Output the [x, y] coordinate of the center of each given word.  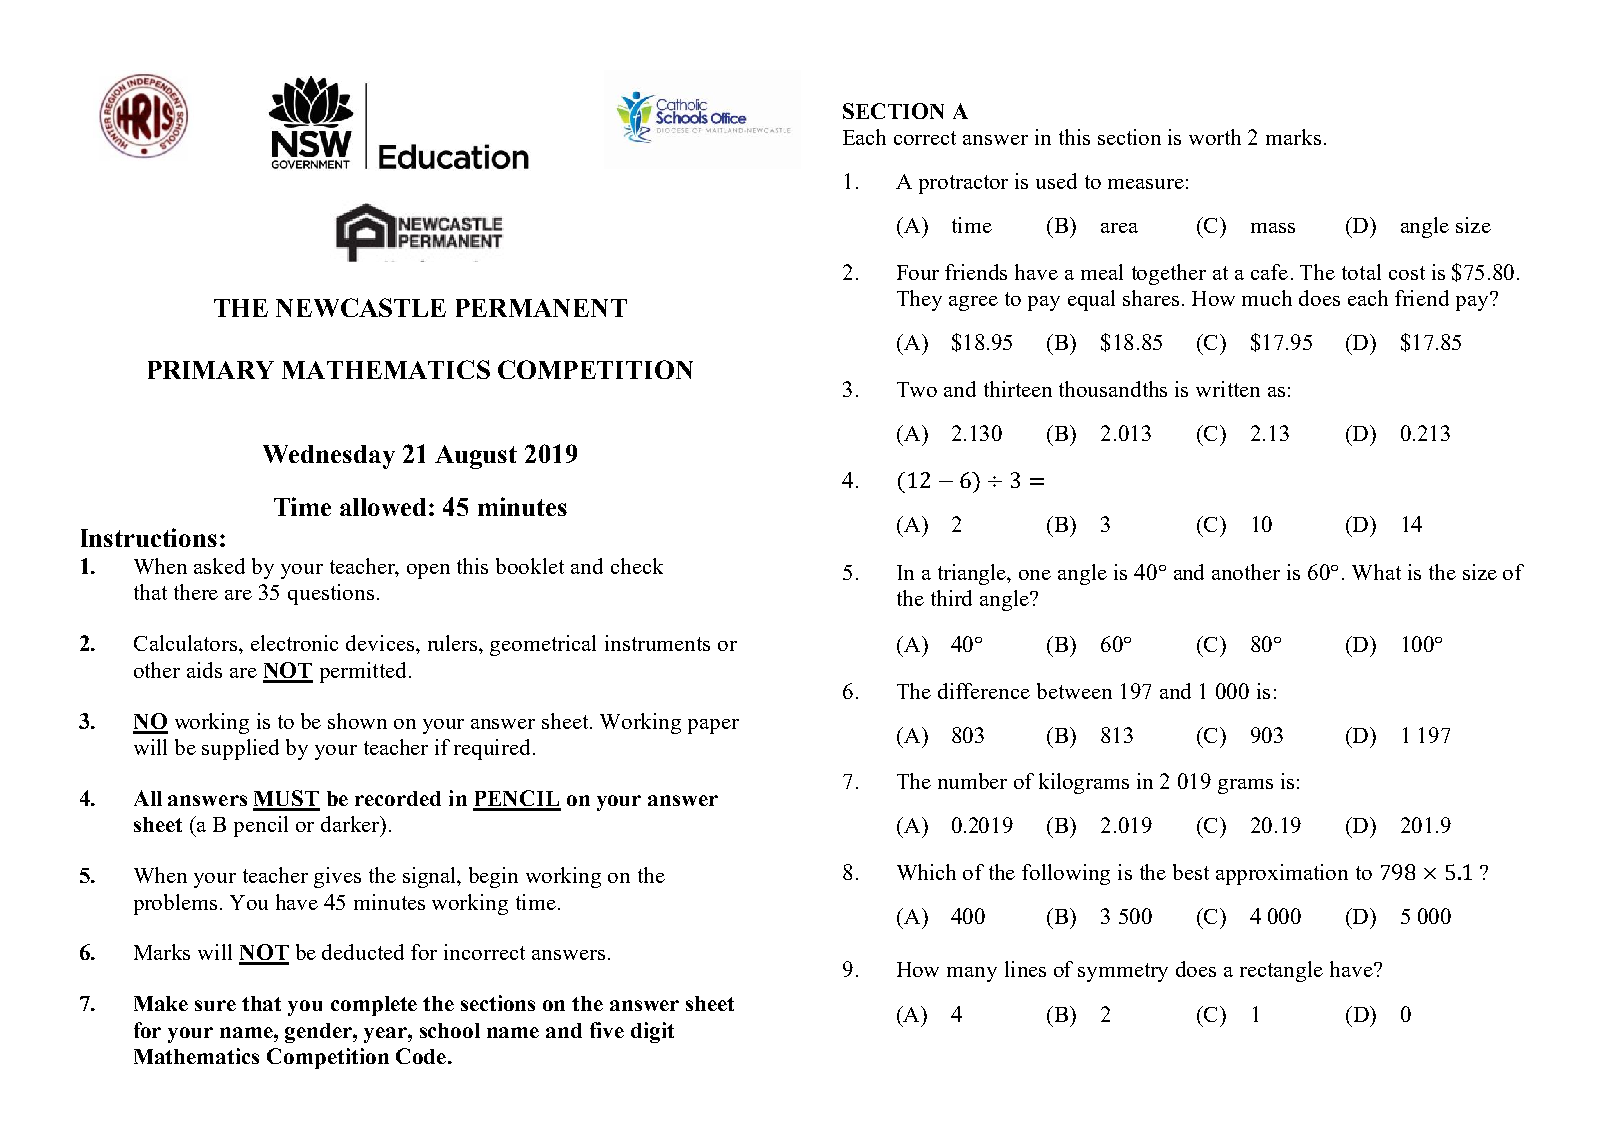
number [972, 781]
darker [351, 824]
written [1228, 389]
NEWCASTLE [361, 307]
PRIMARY [211, 370]
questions [331, 594]
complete [374, 1006]
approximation [1282, 874]
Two [917, 389]
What [1376, 572]
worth [1215, 137]
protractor [963, 184]
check [637, 566]
